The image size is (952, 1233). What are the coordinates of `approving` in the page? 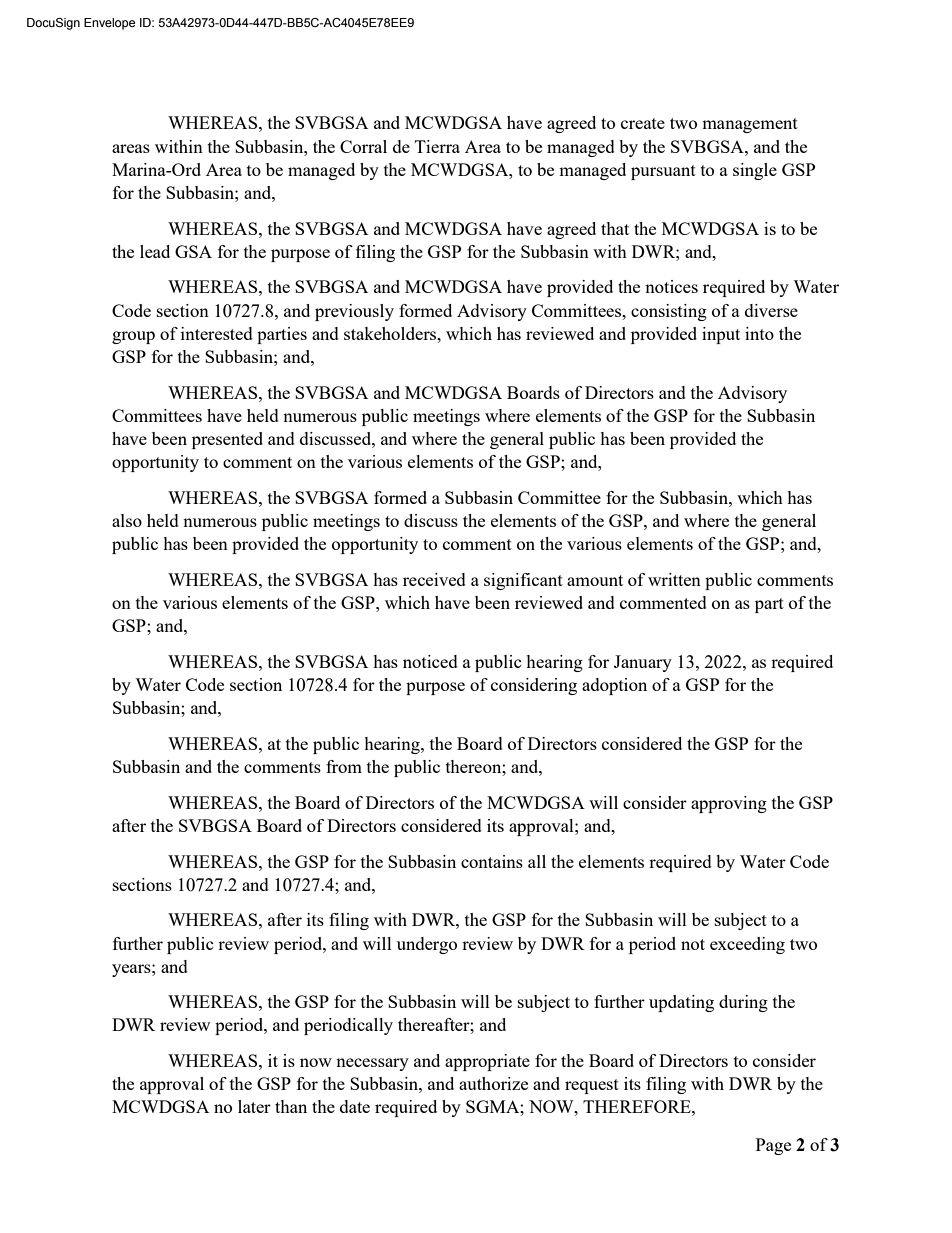 It's located at (729, 804).
